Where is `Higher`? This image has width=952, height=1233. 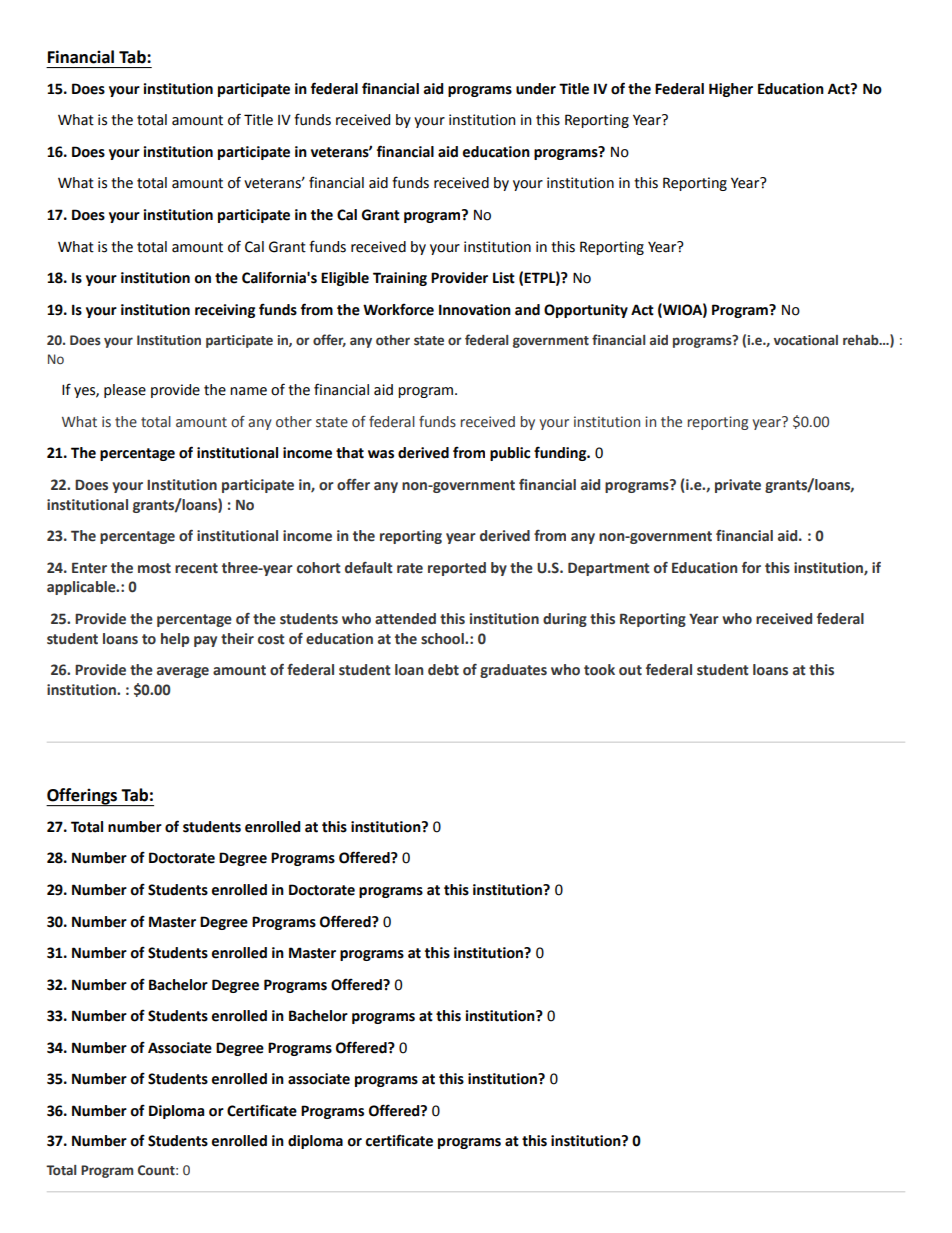 Higher is located at coordinates (731, 90).
